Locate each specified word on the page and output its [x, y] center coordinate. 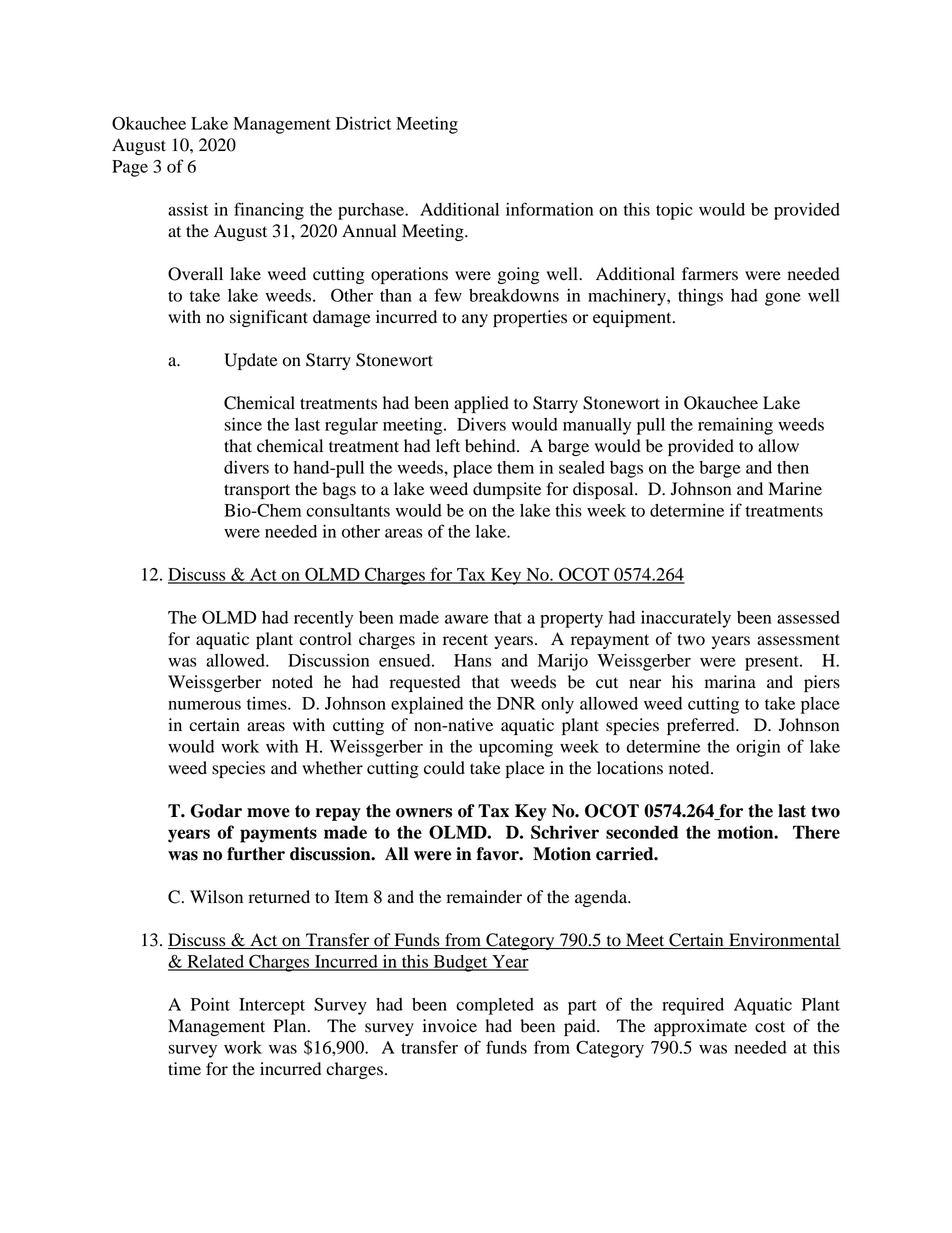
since [243, 424]
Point [210, 1004]
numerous [204, 705]
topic [674, 211]
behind [491, 446]
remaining [735, 426]
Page [130, 168]
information [549, 209]
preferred [702, 726]
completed [495, 1006]
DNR [516, 703]
